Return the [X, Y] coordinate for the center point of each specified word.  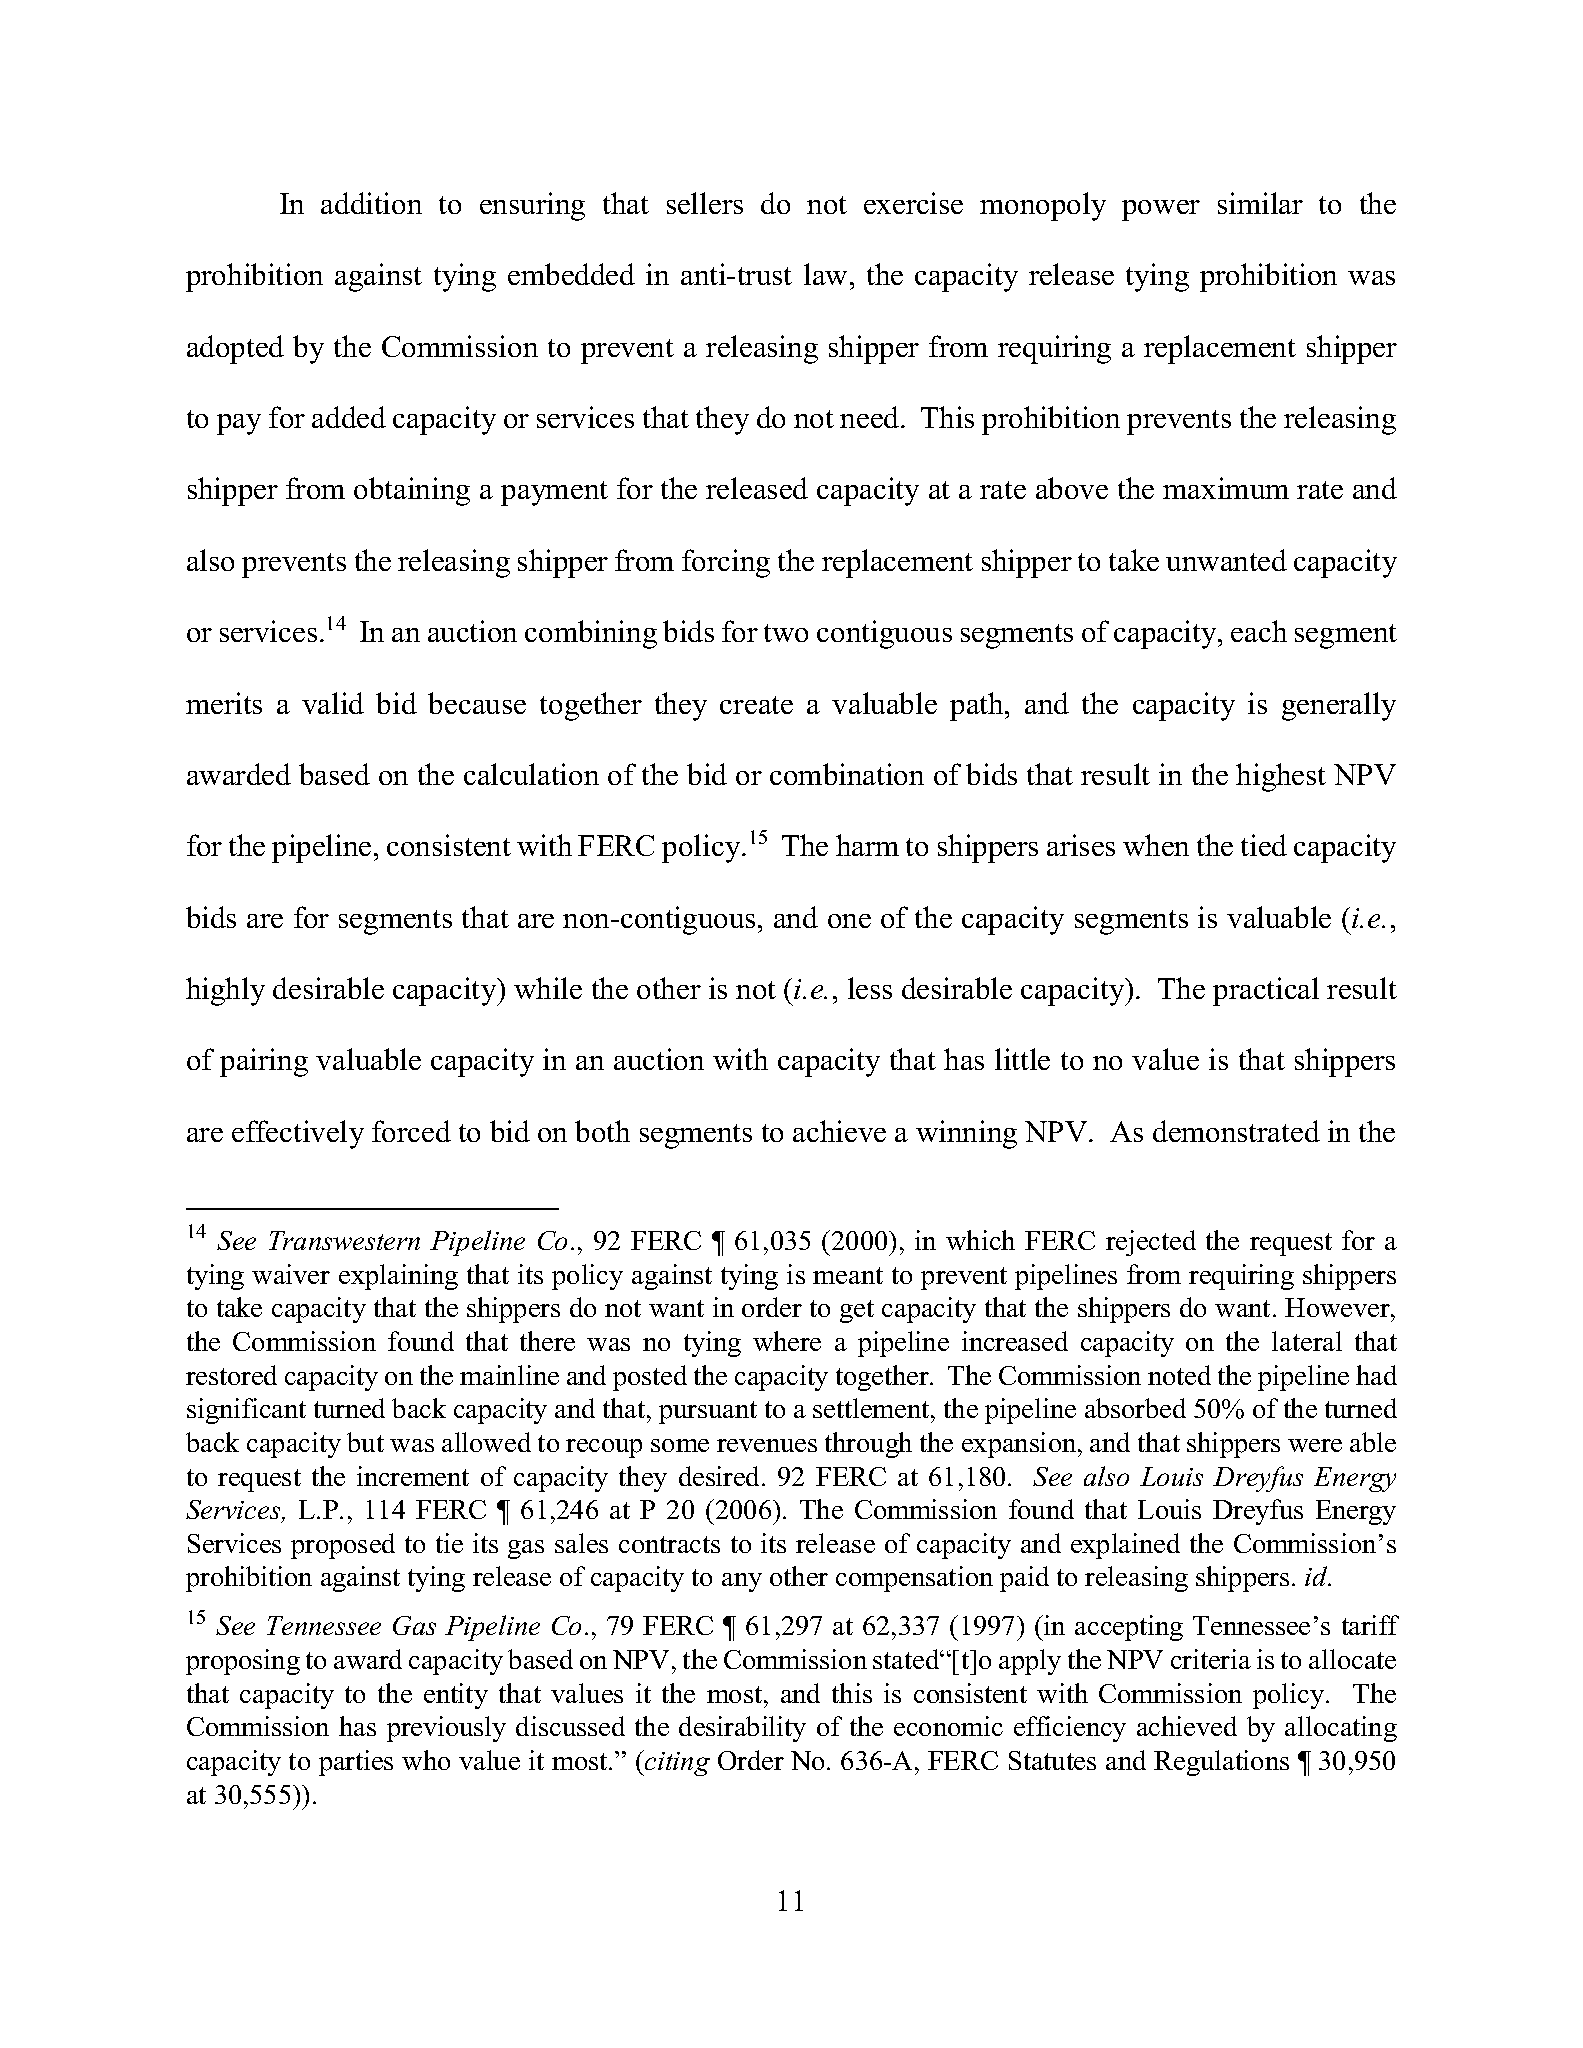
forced [411, 1131]
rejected [1151, 1243]
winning [966, 1134]
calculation [531, 774]
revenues [767, 1445]
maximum [1226, 488]
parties [356, 1763]
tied [1264, 845]
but [365, 1442]
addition [371, 203]
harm [867, 845]
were [1315, 1445]
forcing [726, 563]
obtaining [412, 491]
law [825, 274]
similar [1260, 203]
